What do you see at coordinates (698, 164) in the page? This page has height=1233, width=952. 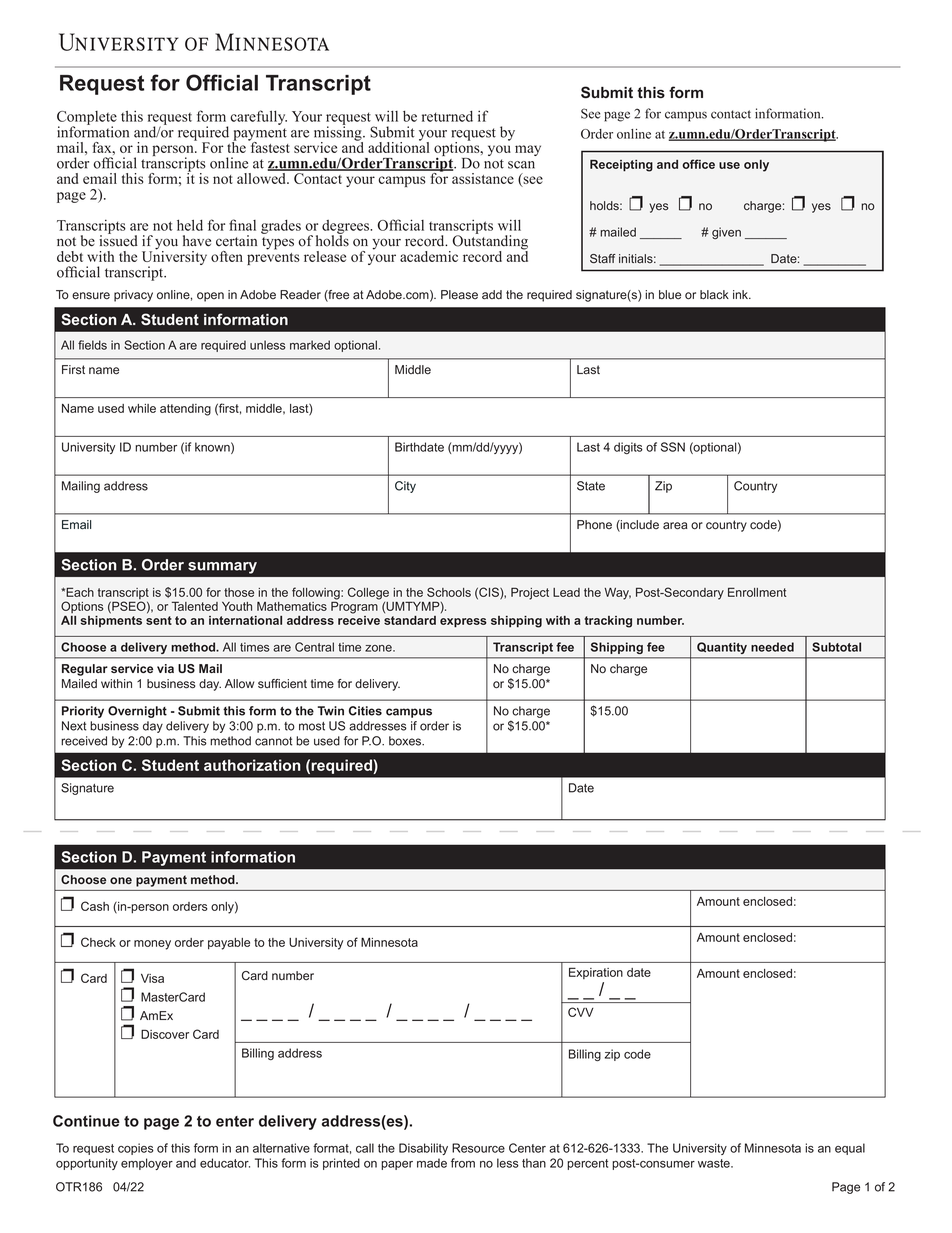 I see `office` at bounding box center [698, 164].
